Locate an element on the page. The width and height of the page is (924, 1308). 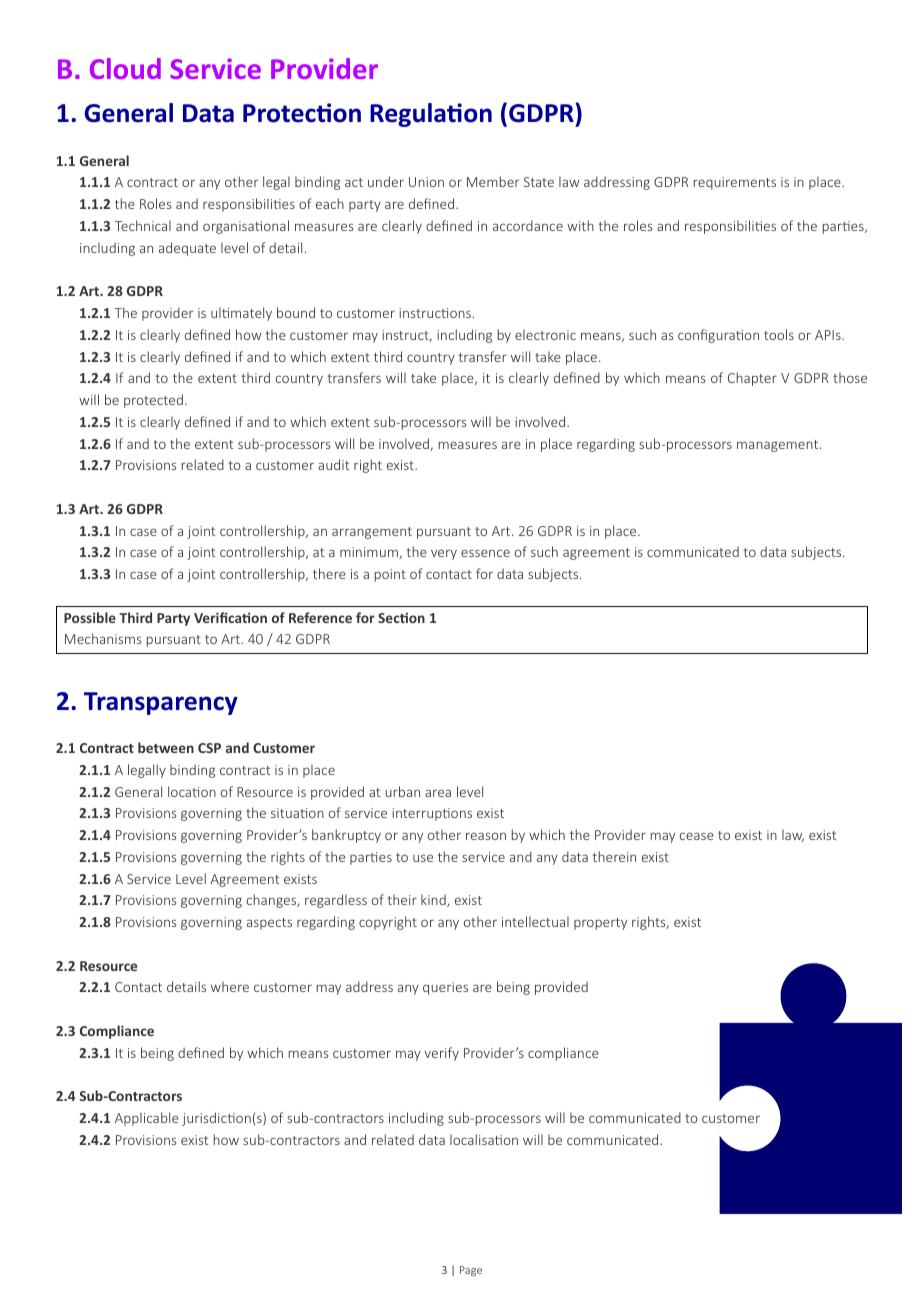
requirements is located at coordinates (735, 183).
